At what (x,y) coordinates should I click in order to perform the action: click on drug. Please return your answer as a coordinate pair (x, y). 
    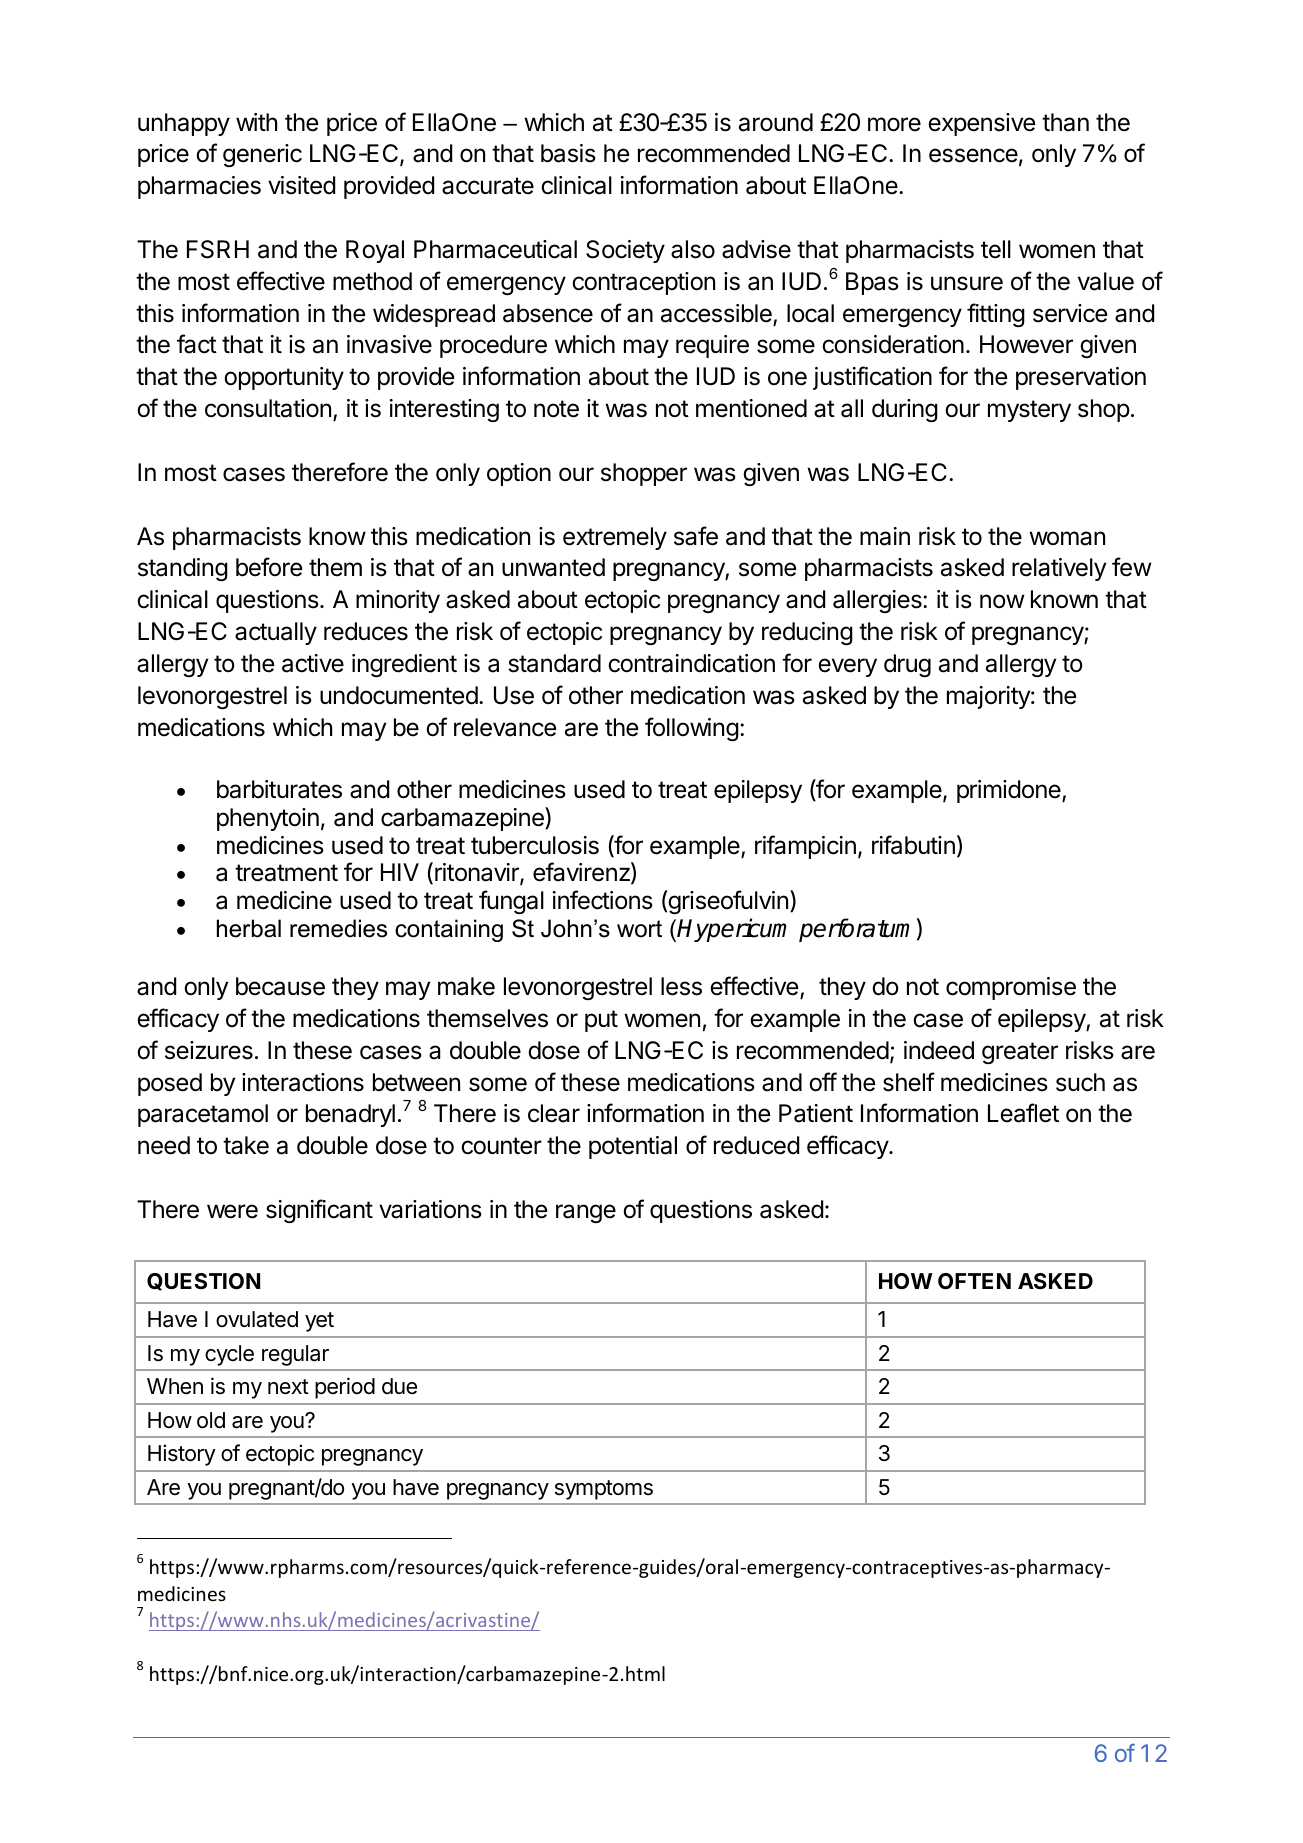
    Looking at the image, I should click on (907, 665).
